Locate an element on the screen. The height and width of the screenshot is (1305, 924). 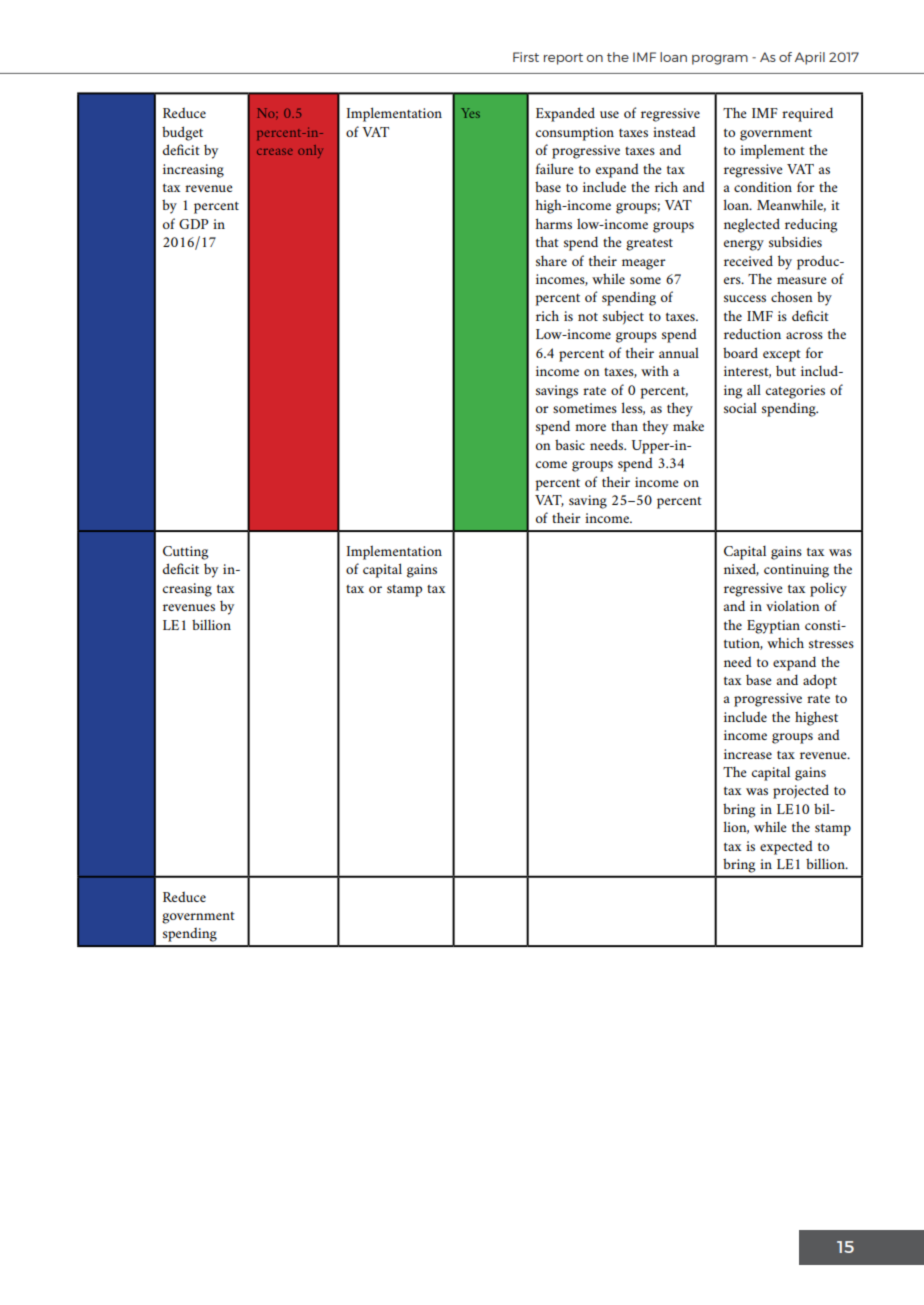
basic is located at coordinates (570, 444).
